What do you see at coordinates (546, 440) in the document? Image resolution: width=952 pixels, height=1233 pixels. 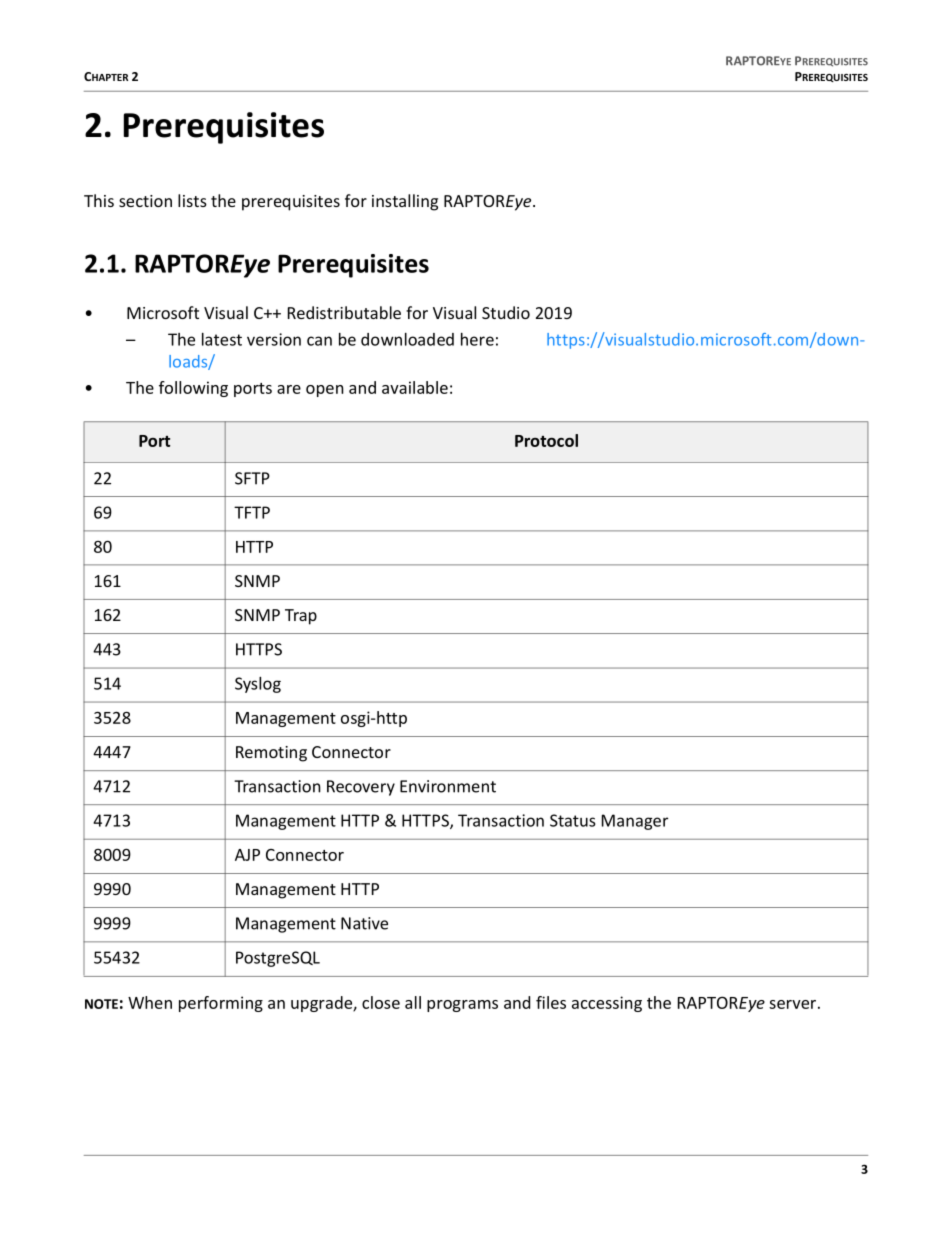 I see `Protocol` at bounding box center [546, 440].
